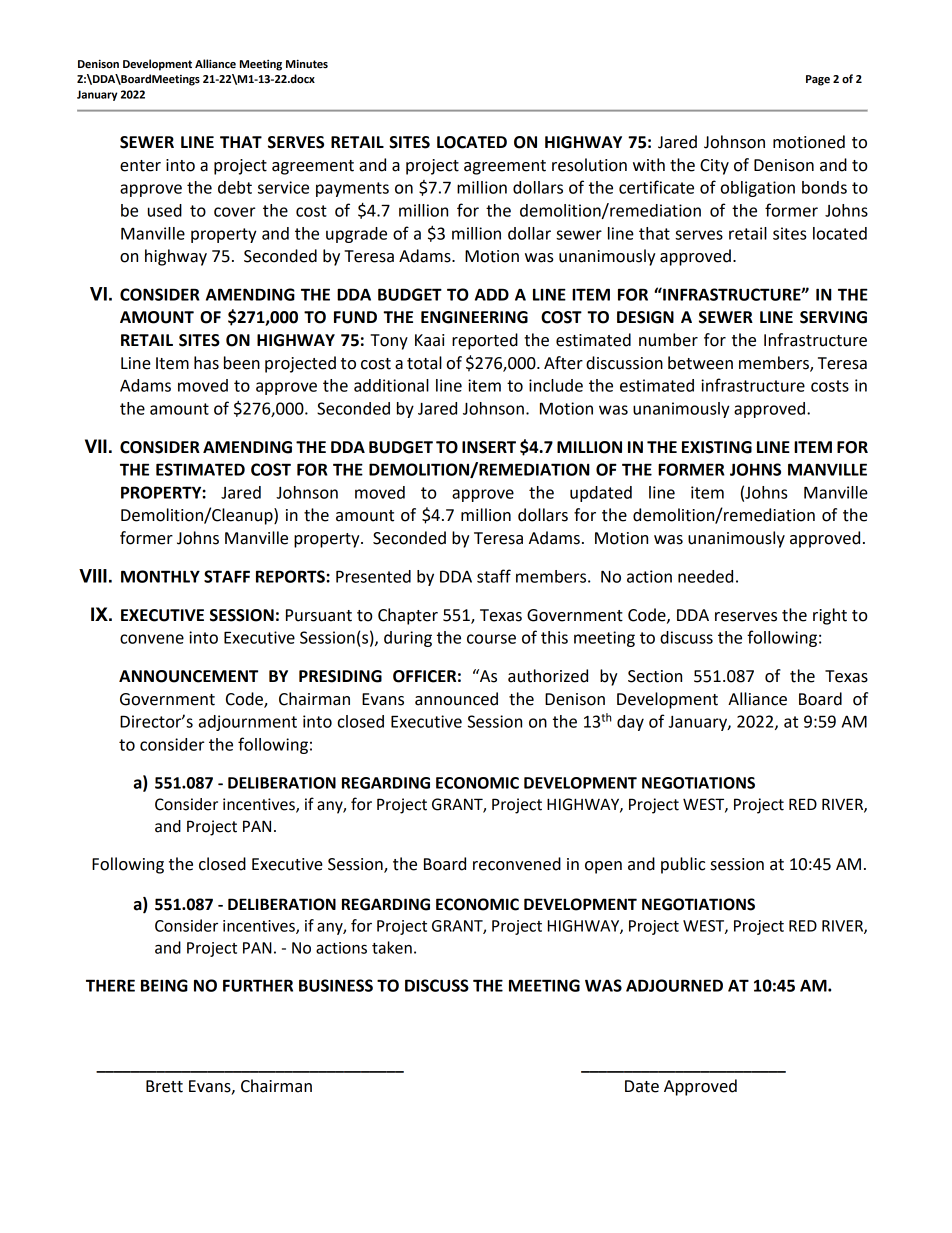  What do you see at coordinates (589, 165) in the document?
I see `resolution` at bounding box center [589, 165].
